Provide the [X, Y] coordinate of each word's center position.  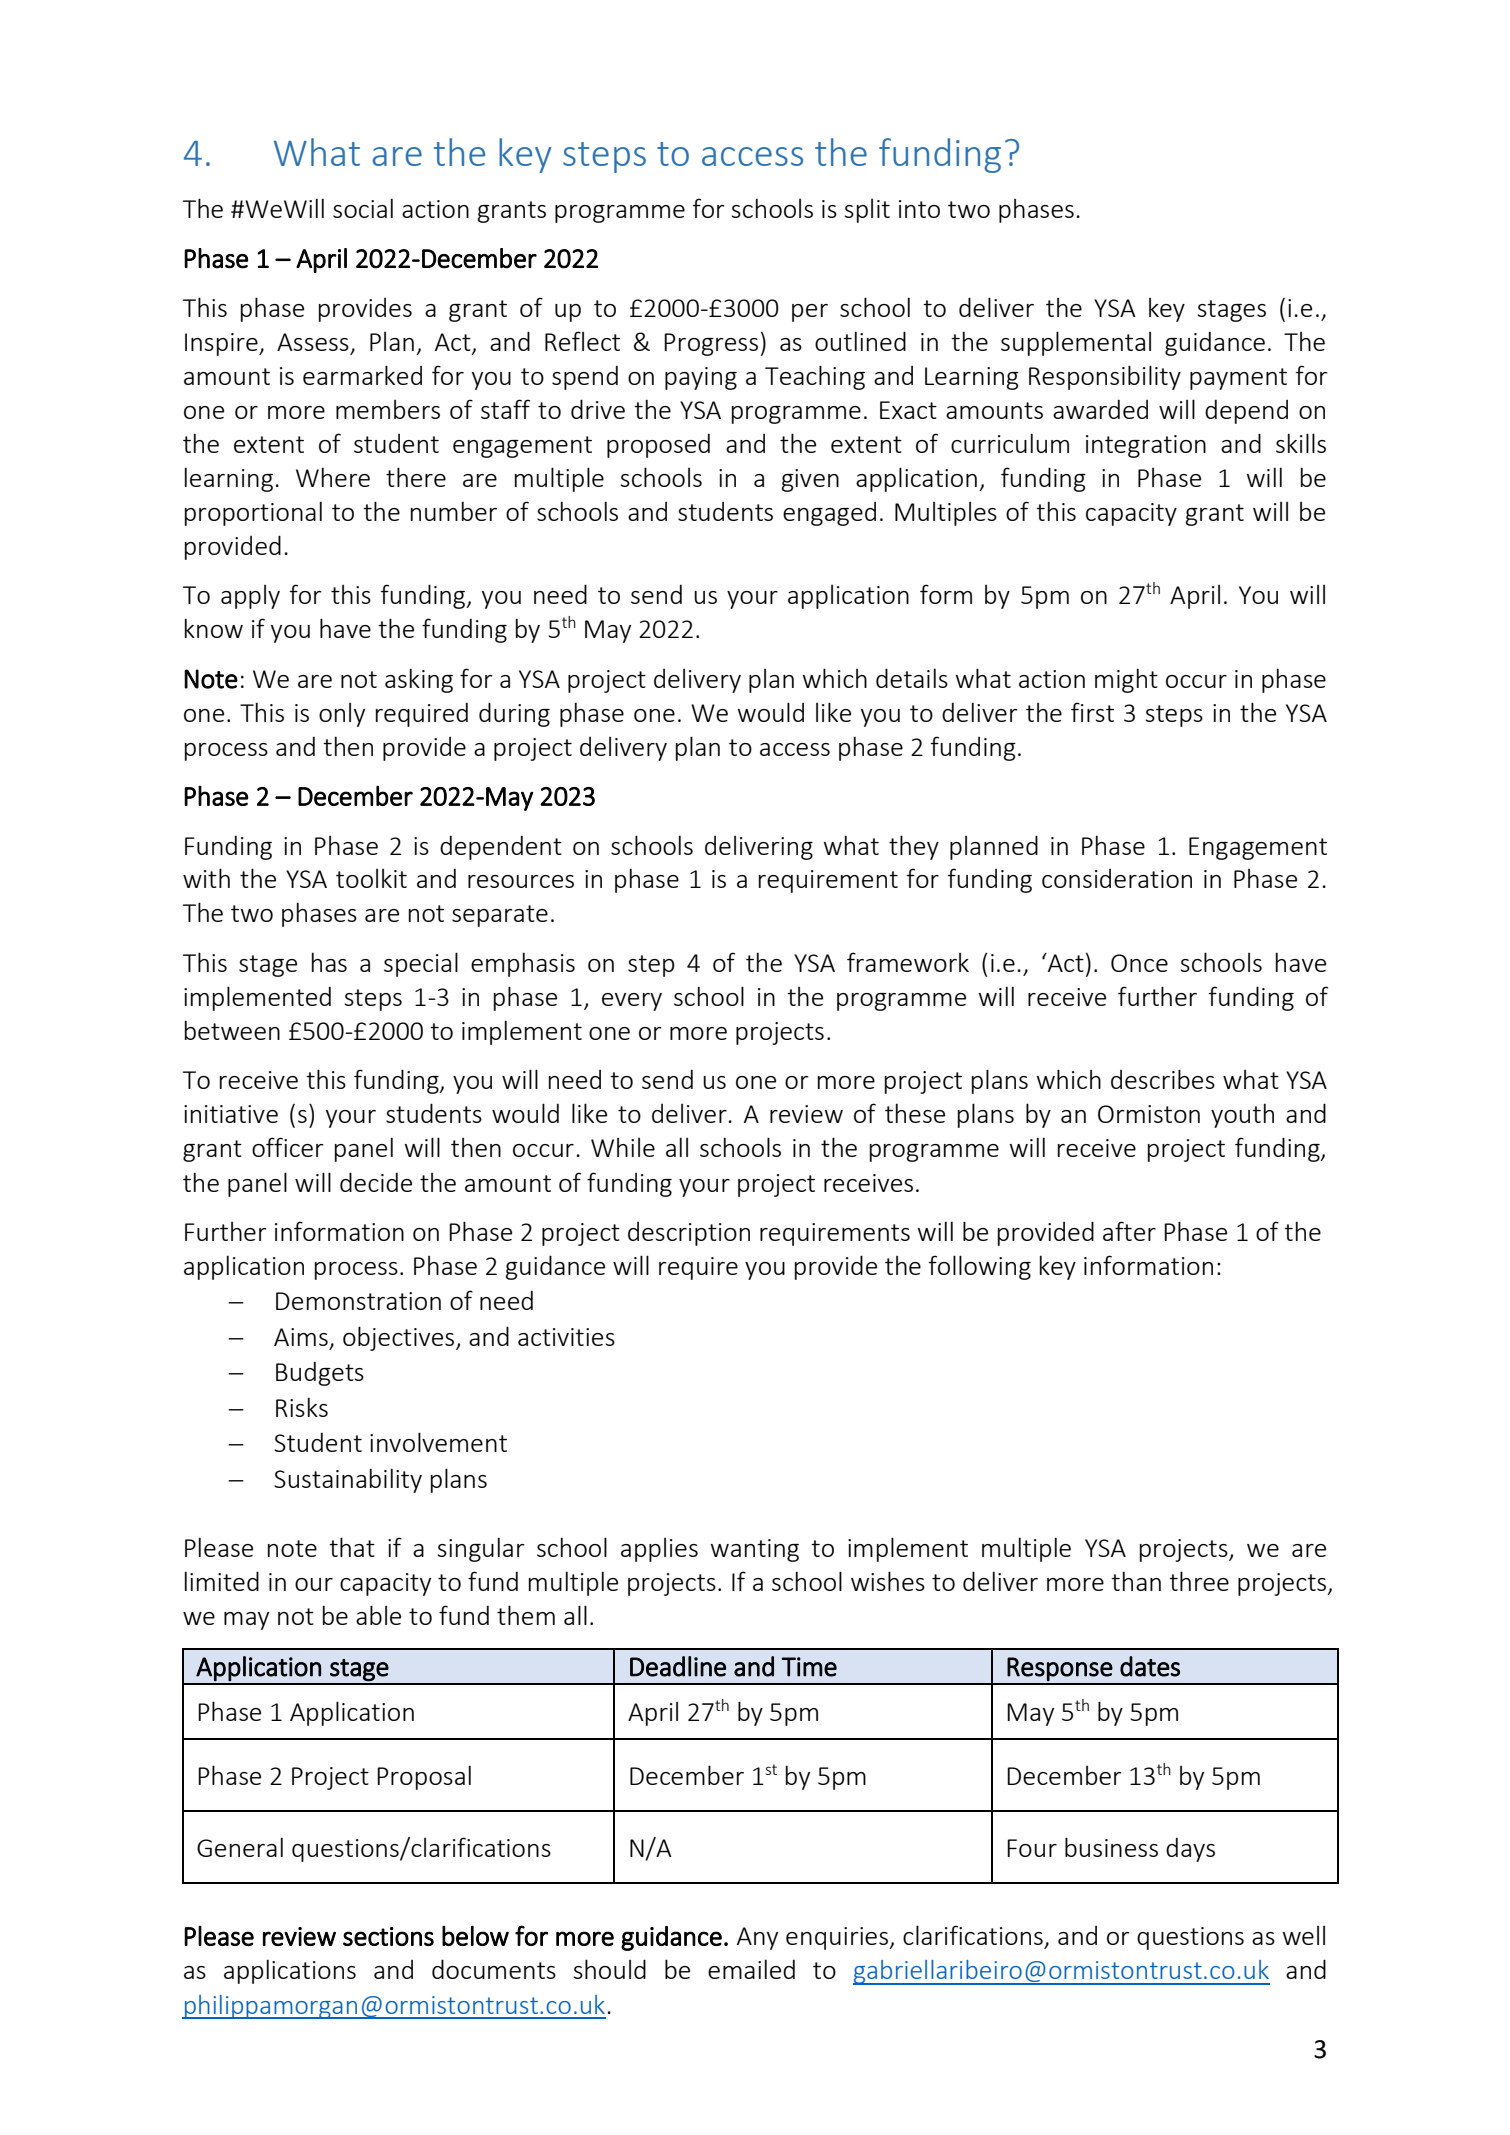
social [363, 208]
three [1199, 1581]
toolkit [371, 878]
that [352, 1547]
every [632, 1002]
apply [250, 597]
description [689, 1234]
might [1126, 680]
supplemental [1076, 343]
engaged [829, 514]
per [810, 313]
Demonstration [358, 1301]
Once [1139, 963]
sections [388, 1936]
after [1129, 1231]
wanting [755, 1550]
